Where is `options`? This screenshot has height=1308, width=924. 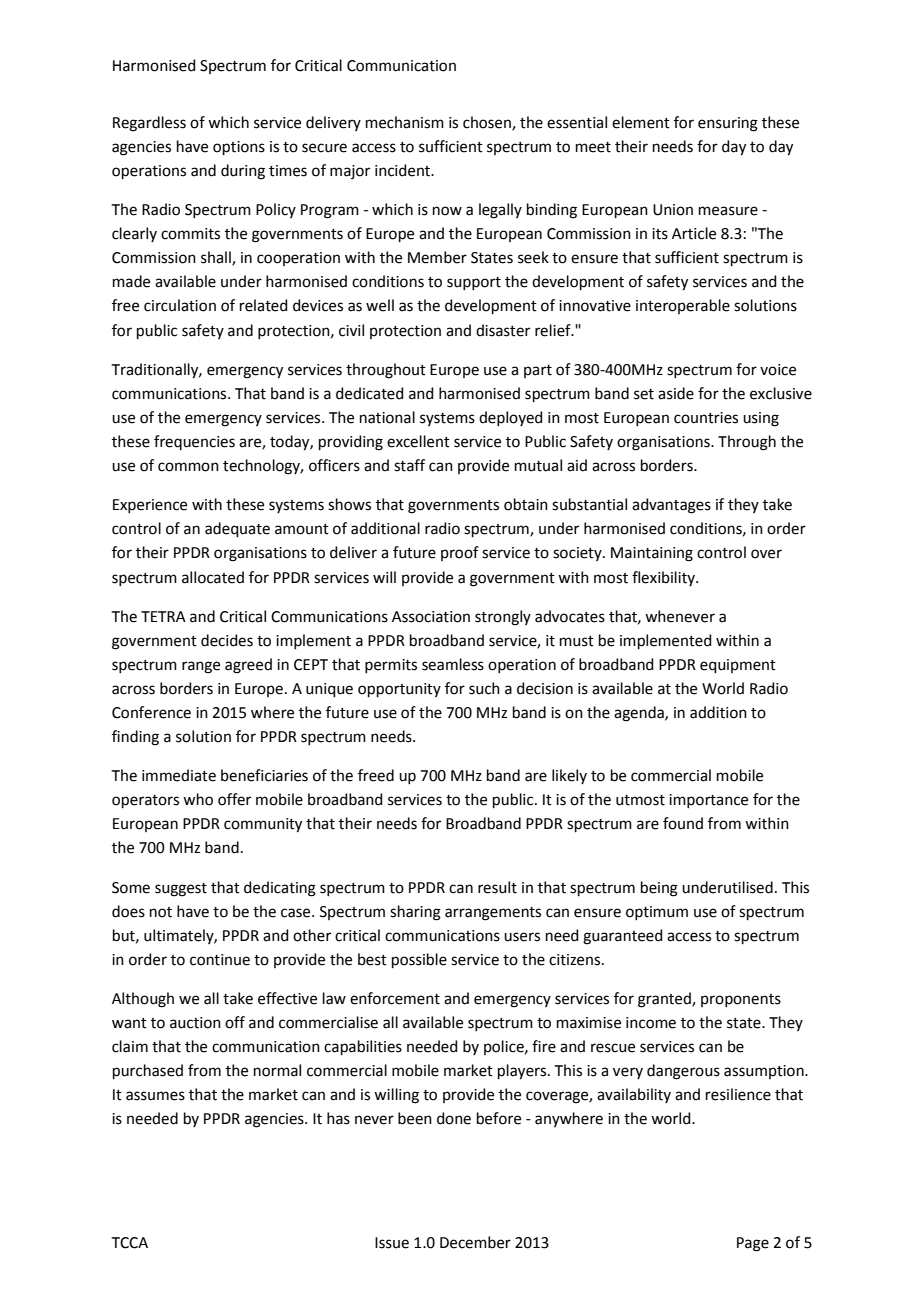 options is located at coordinates (239, 148).
